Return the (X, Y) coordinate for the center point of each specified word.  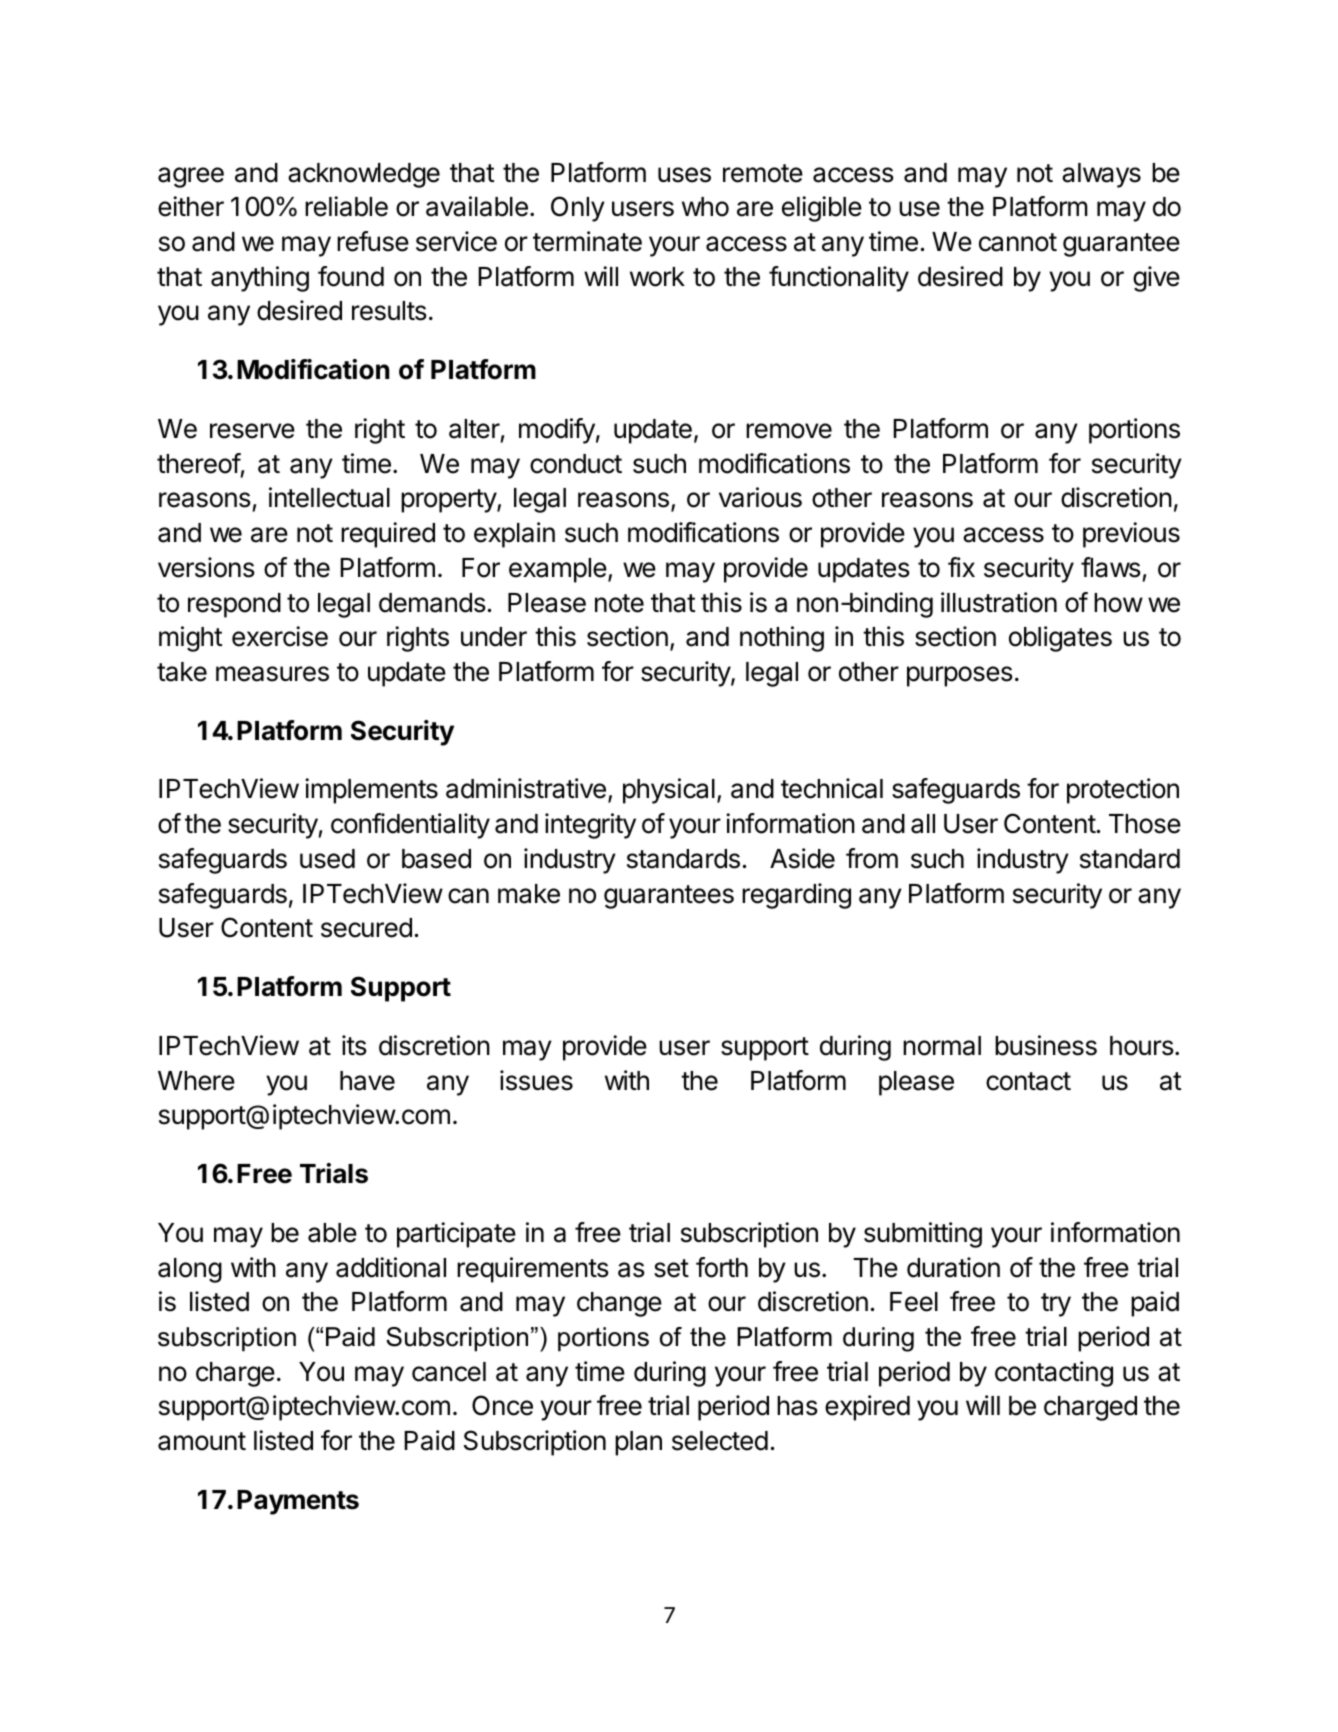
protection (1123, 791)
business (1046, 1045)
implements (371, 791)
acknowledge (364, 175)
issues (536, 1080)
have (367, 1081)
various (760, 497)
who (705, 207)
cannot (1018, 242)
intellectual (329, 497)
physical (669, 791)
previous (1131, 535)
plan (638, 1443)
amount (202, 1441)
